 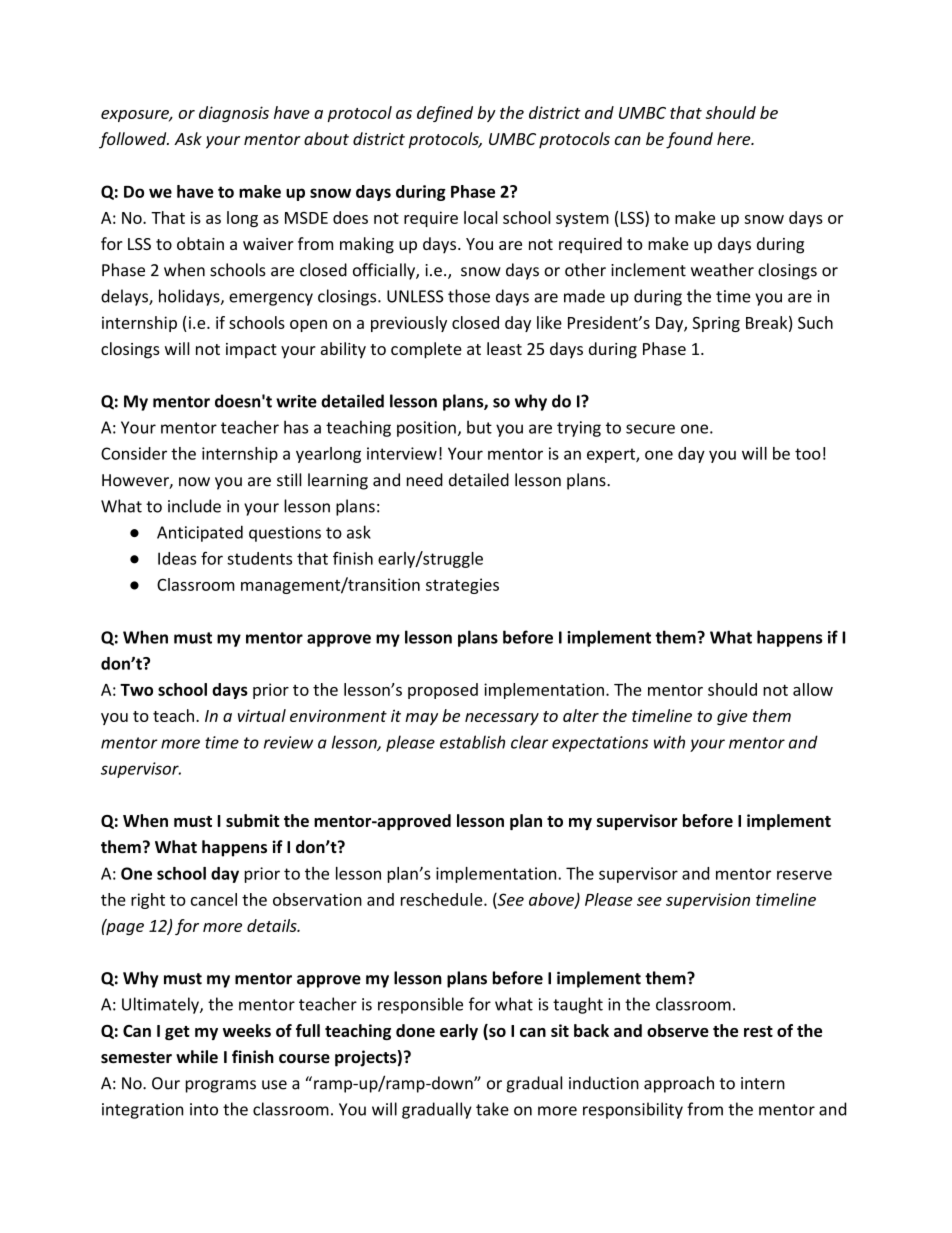 What do you see at coordinates (445, 114) in the screenshot?
I see `defined` at bounding box center [445, 114].
